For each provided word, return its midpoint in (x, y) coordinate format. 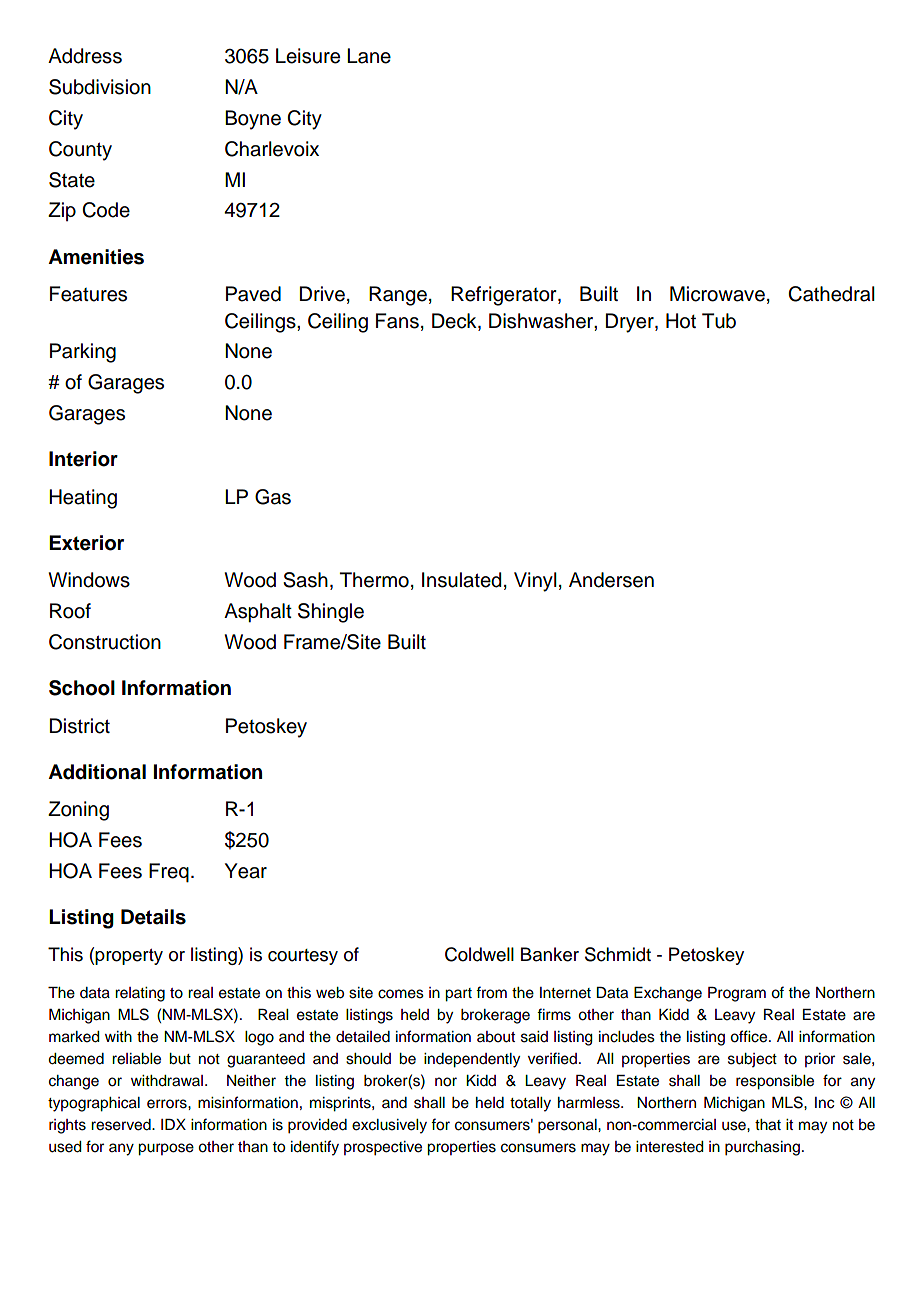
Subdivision (100, 87)
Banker (550, 954)
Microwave (717, 294)
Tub (719, 321)
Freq (169, 873)
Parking (83, 353)
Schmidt (618, 954)
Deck (455, 321)
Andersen (611, 580)
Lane (369, 56)
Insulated (461, 580)
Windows (89, 580)
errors (168, 1104)
